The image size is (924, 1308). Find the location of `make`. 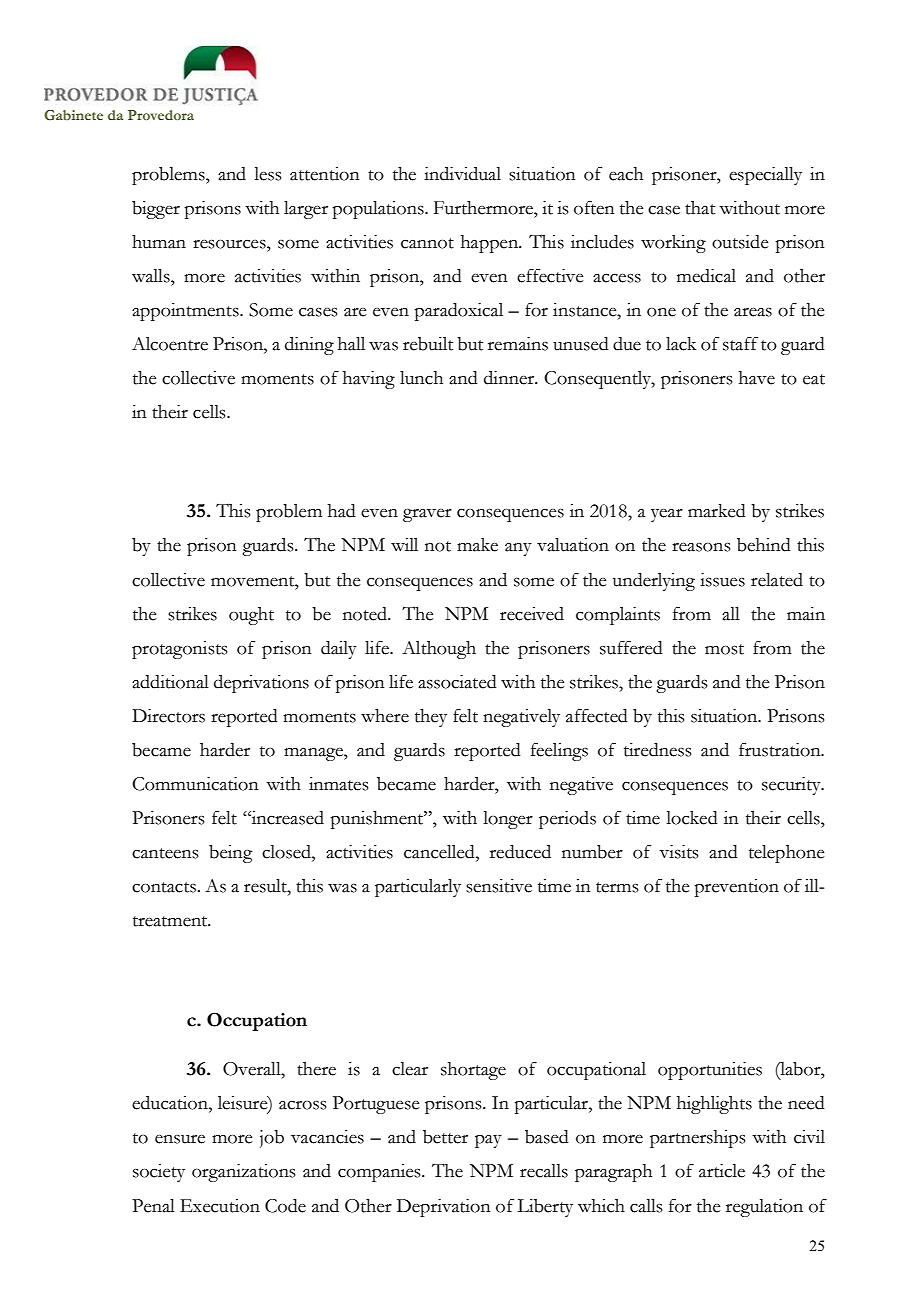

make is located at coordinates (477, 545).
